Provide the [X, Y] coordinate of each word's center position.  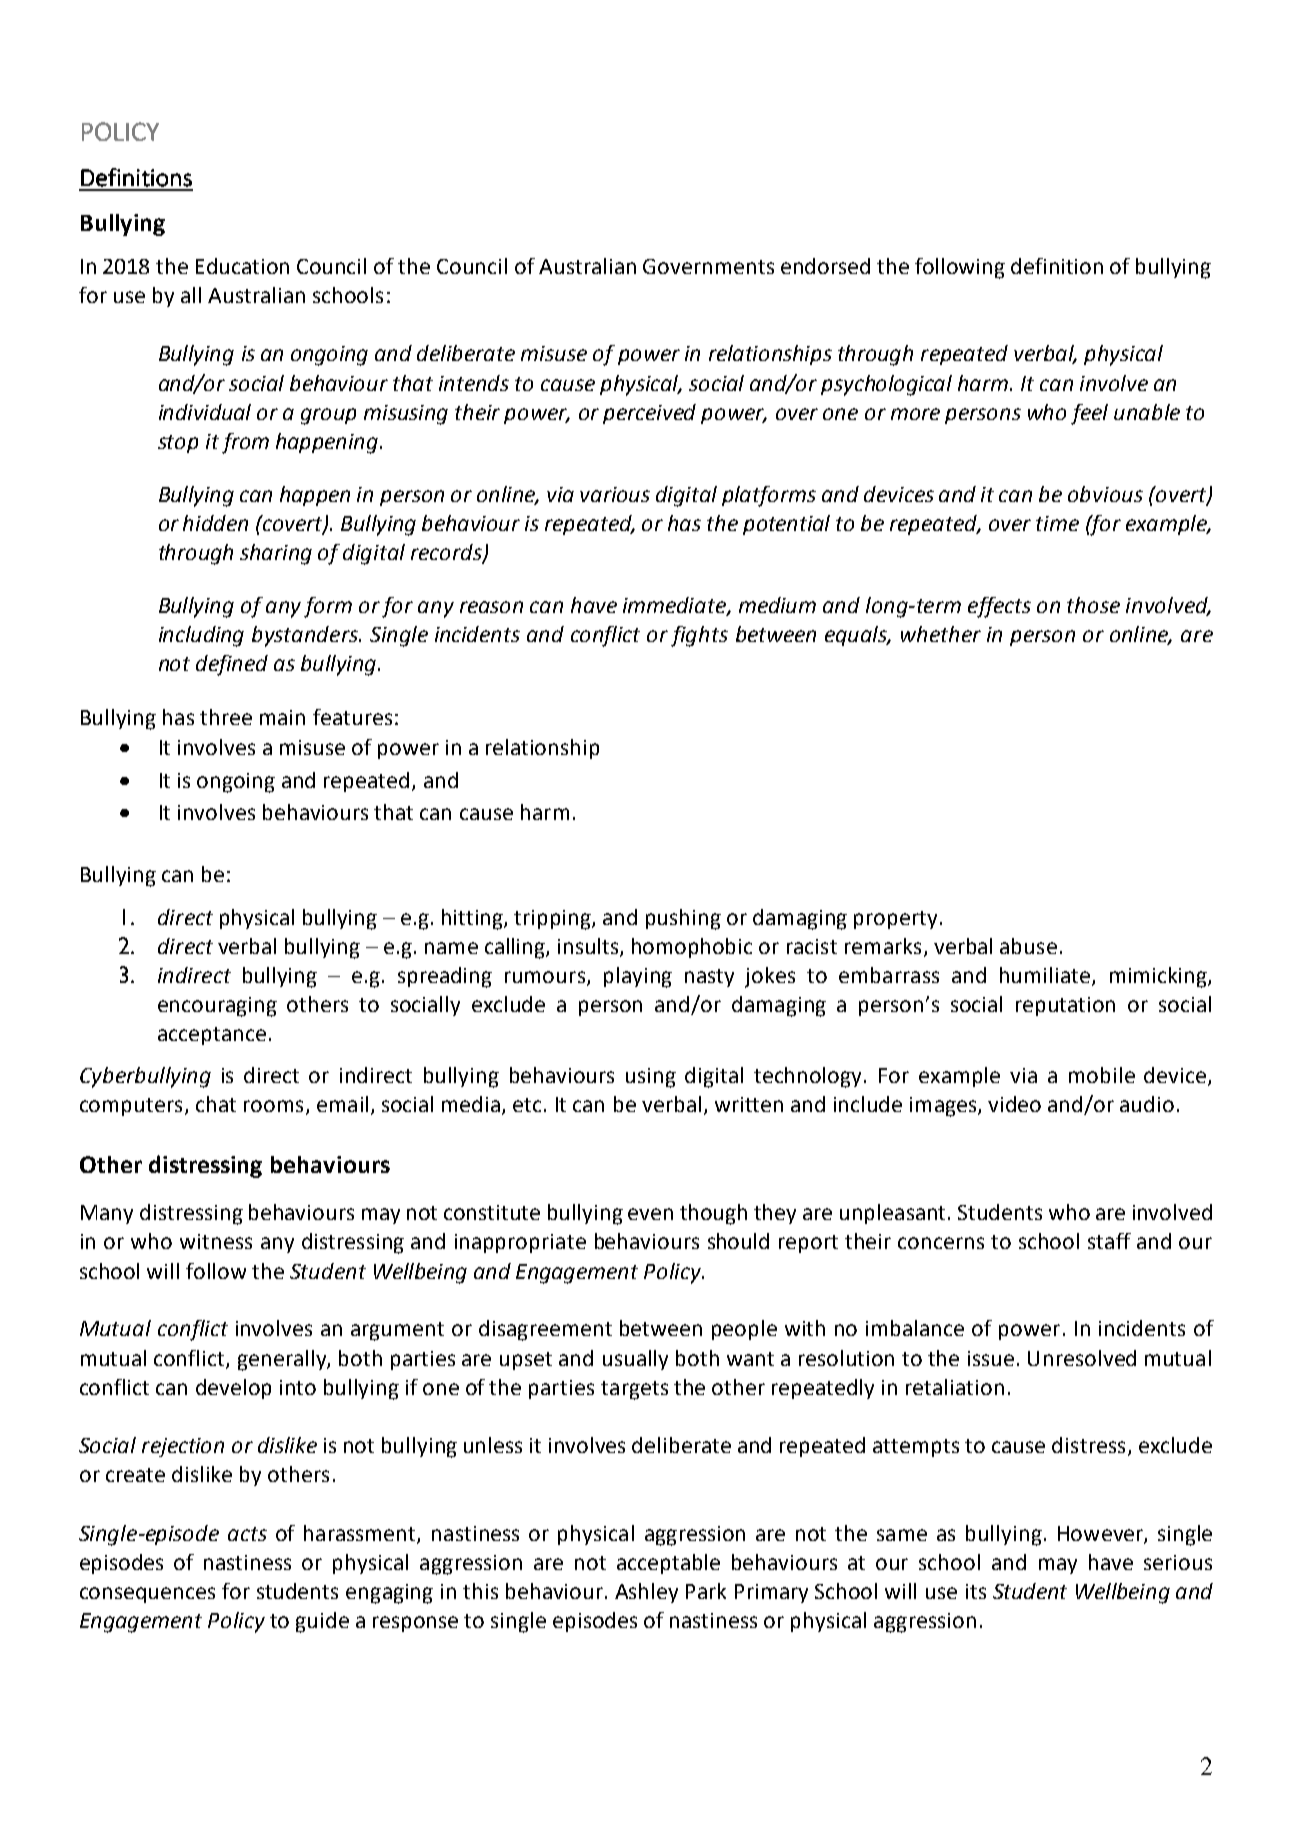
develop [233, 1389]
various [615, 494]
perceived [649, 414]
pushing [683, 919]
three [226, 717]
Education [242, 266]
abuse [1028, 946]
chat [216, 1104]
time [1057, 523]
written [749, 1104]
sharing [276, 554]
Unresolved [1082, 1358]
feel [1089, 414]
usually [635, 1360]
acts [247, 1534]
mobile [1102, 1075]
